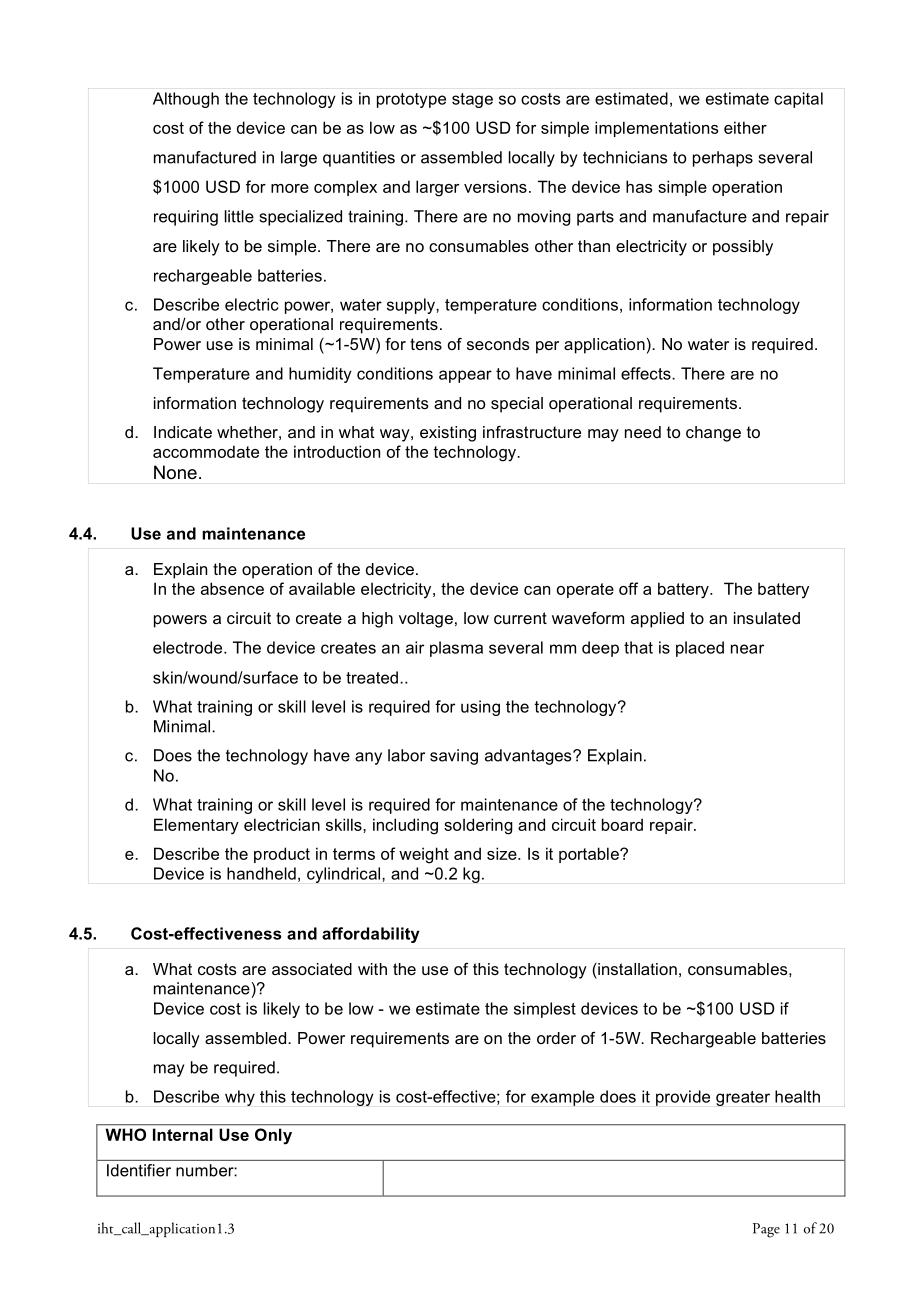 This document has width=924, height=1308. I want to click on Although, so click(186, 100).
